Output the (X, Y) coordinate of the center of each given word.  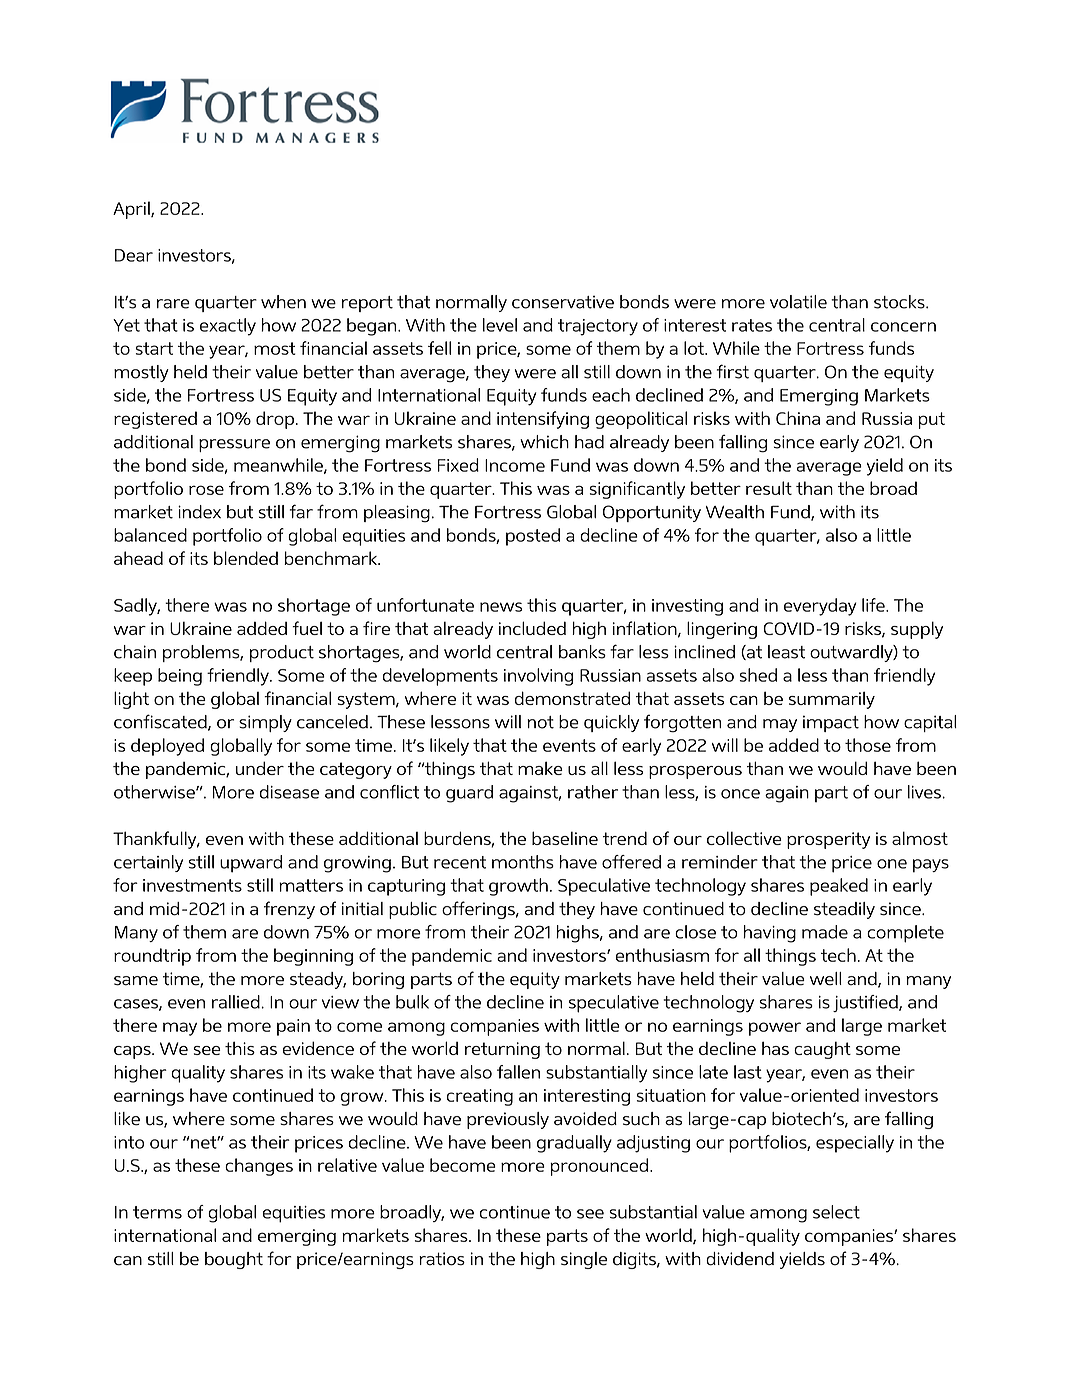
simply (265, 723)
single (584, 1260)
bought (234, 1260)
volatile (798, 302)
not (540, 722)
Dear (134, 255)
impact (831, 723)
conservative (563, 302)
